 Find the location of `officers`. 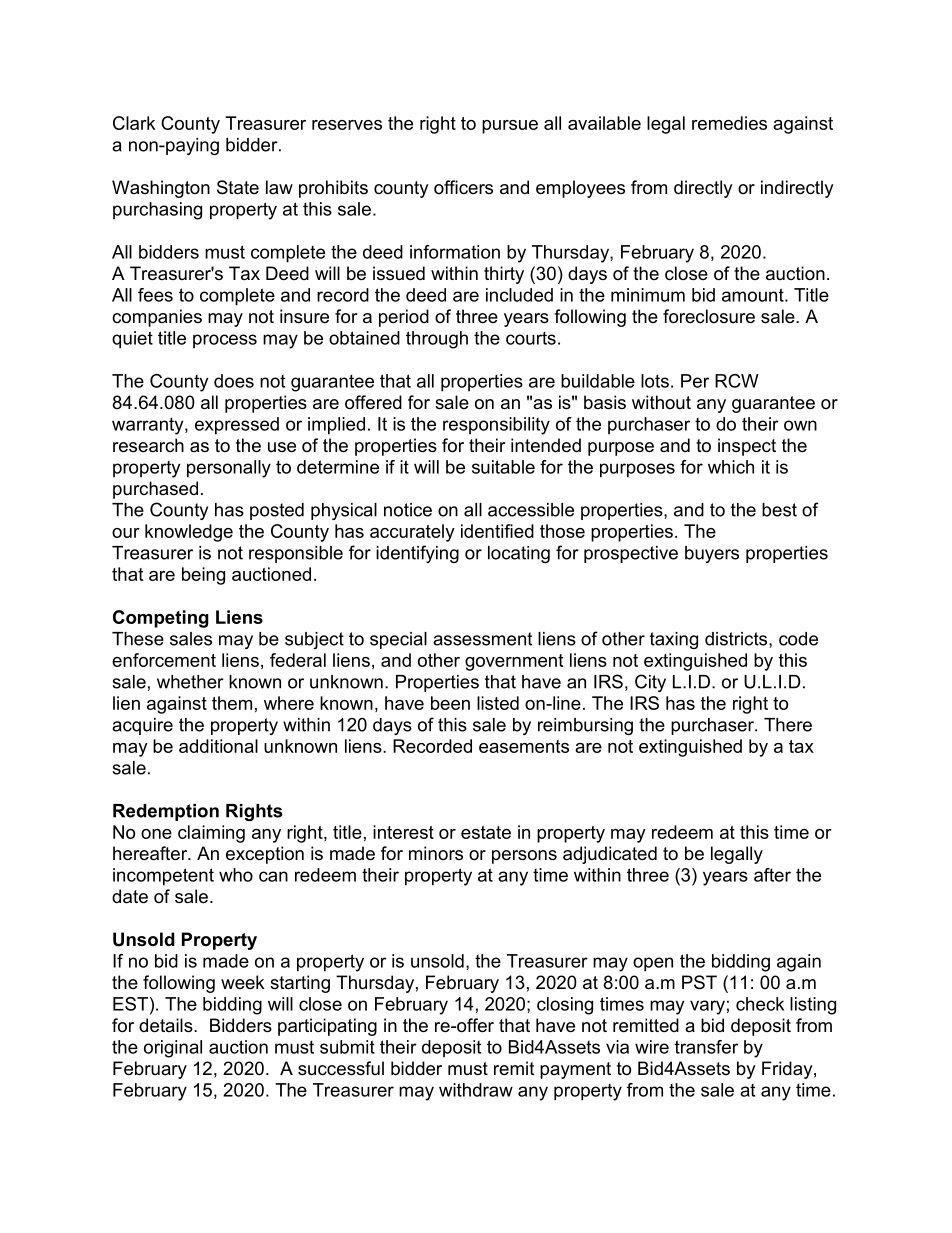

officers is located at coordinates (463, 187).
